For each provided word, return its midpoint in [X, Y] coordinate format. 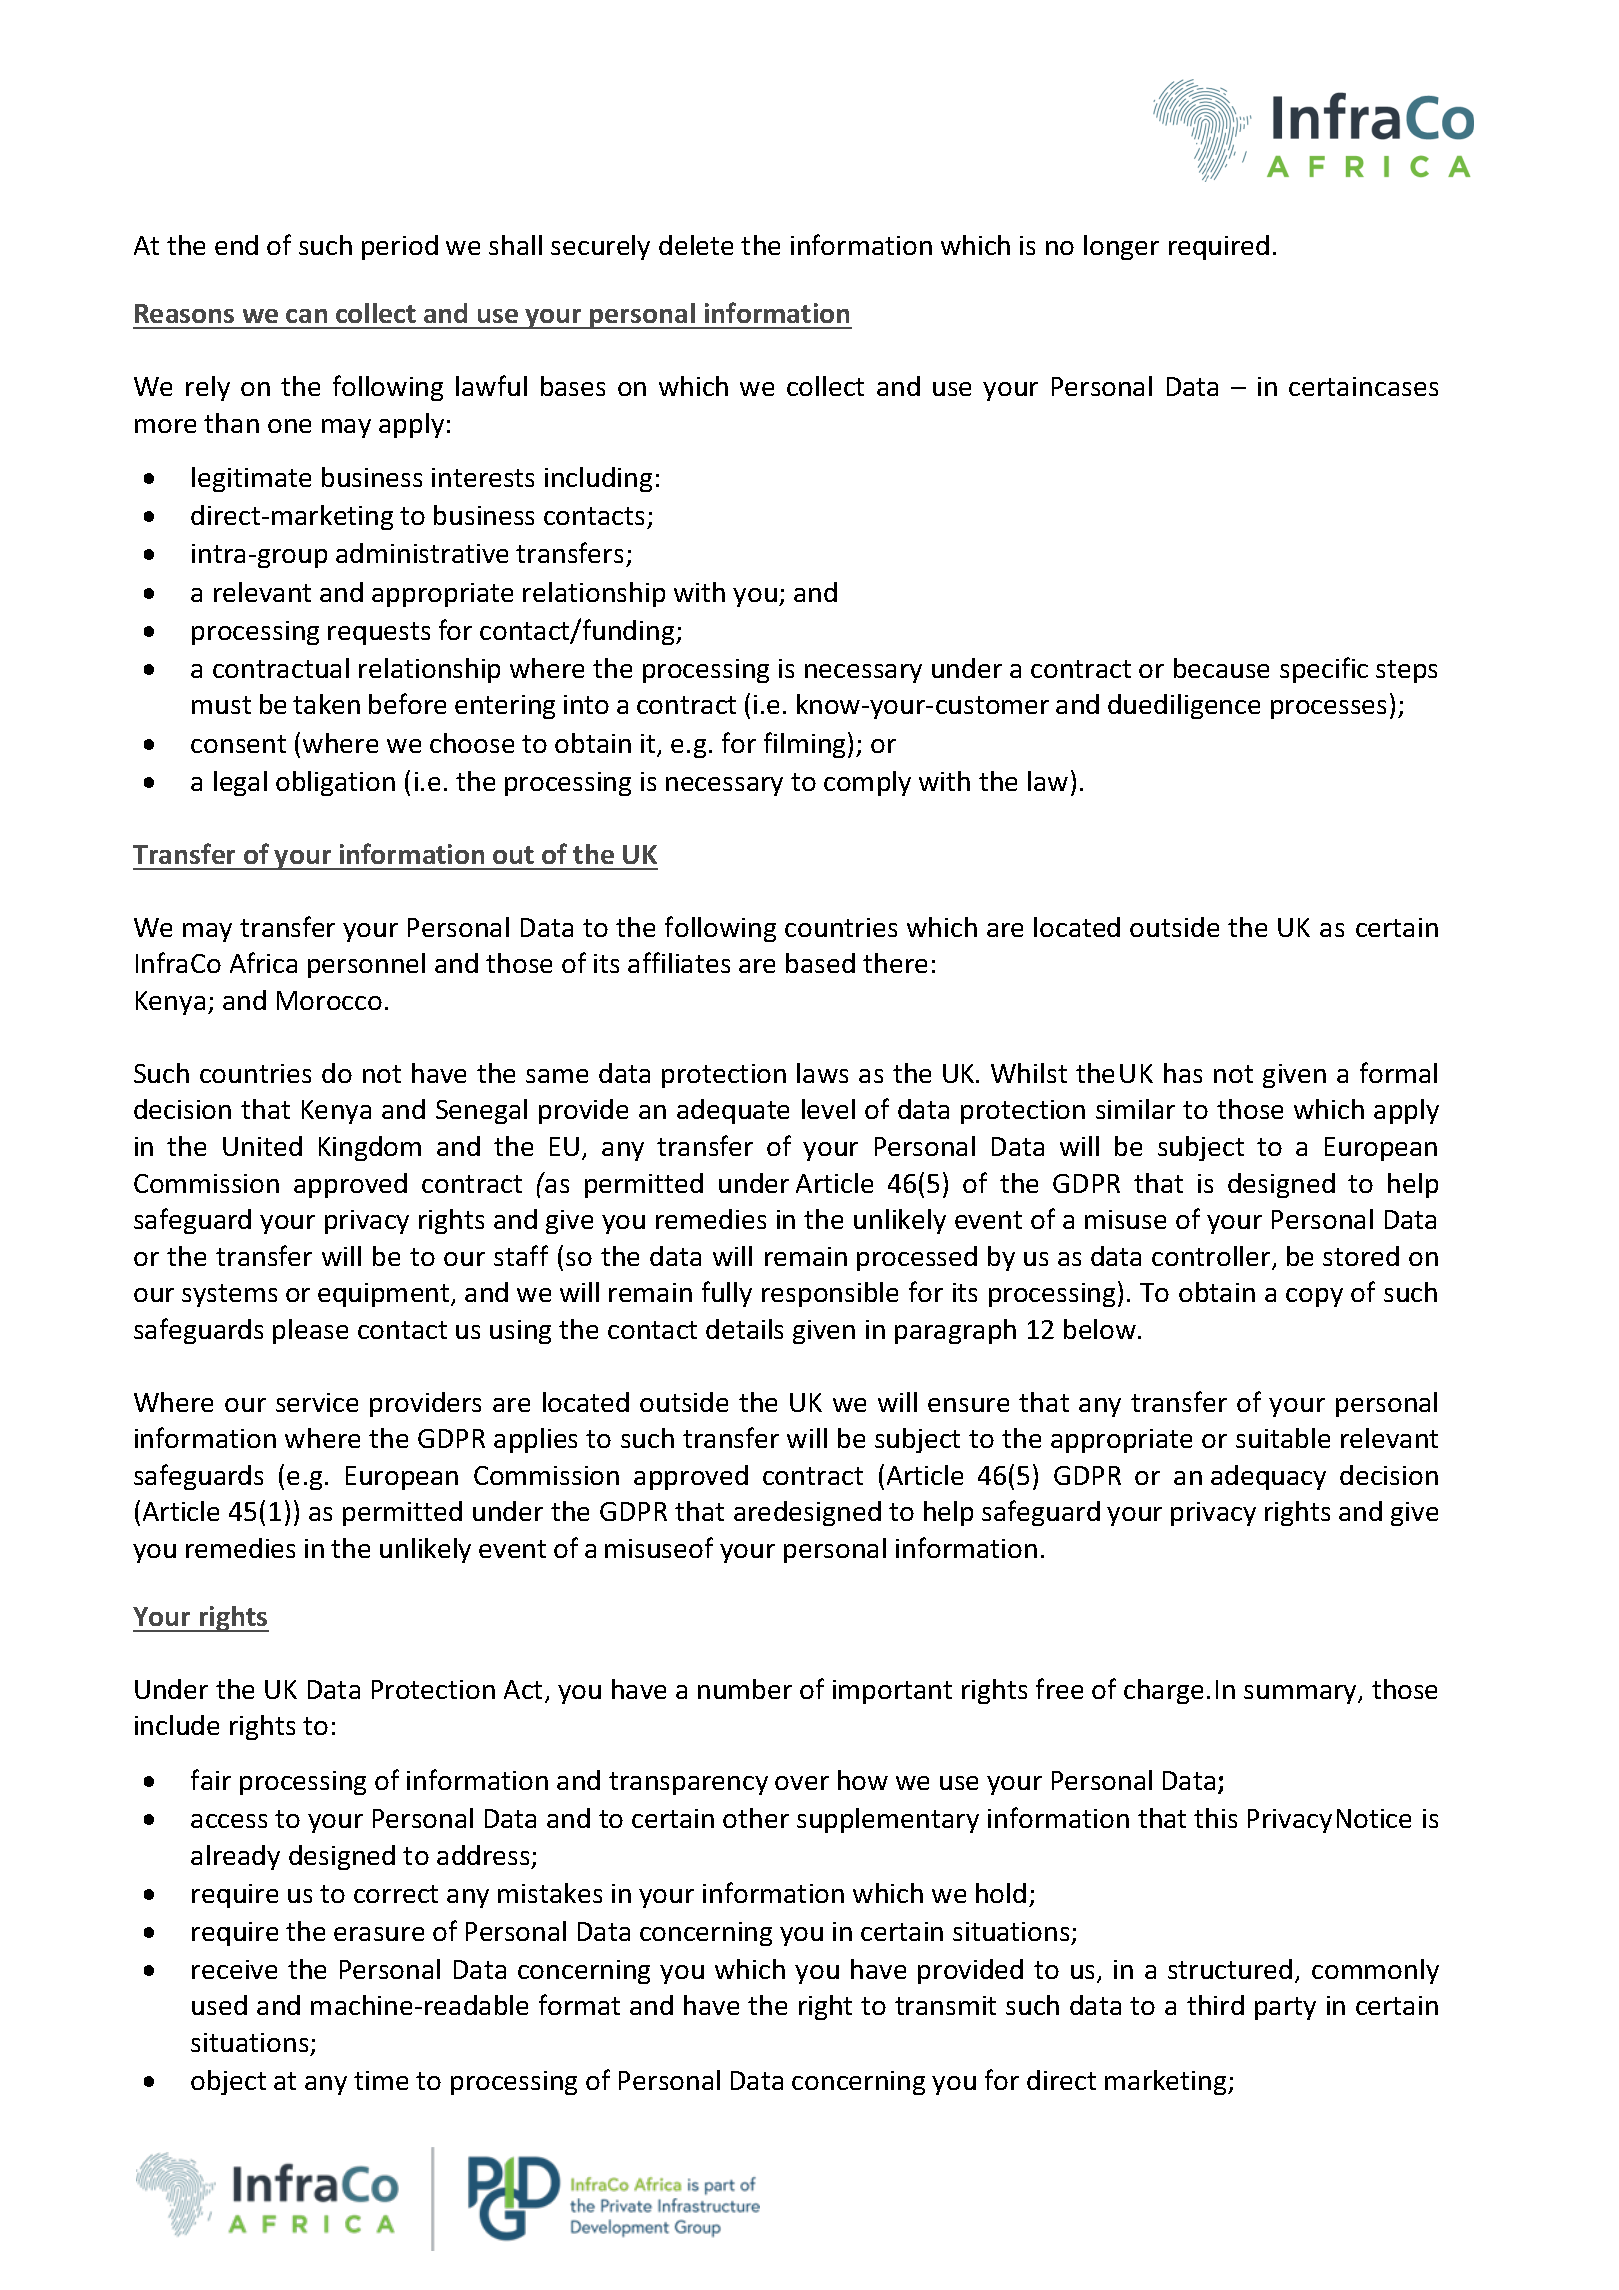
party [1285, 2008]
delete [696, 245]
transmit [945, 2005]
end [236, 245]
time [381, 2080]
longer [1121, 247]
